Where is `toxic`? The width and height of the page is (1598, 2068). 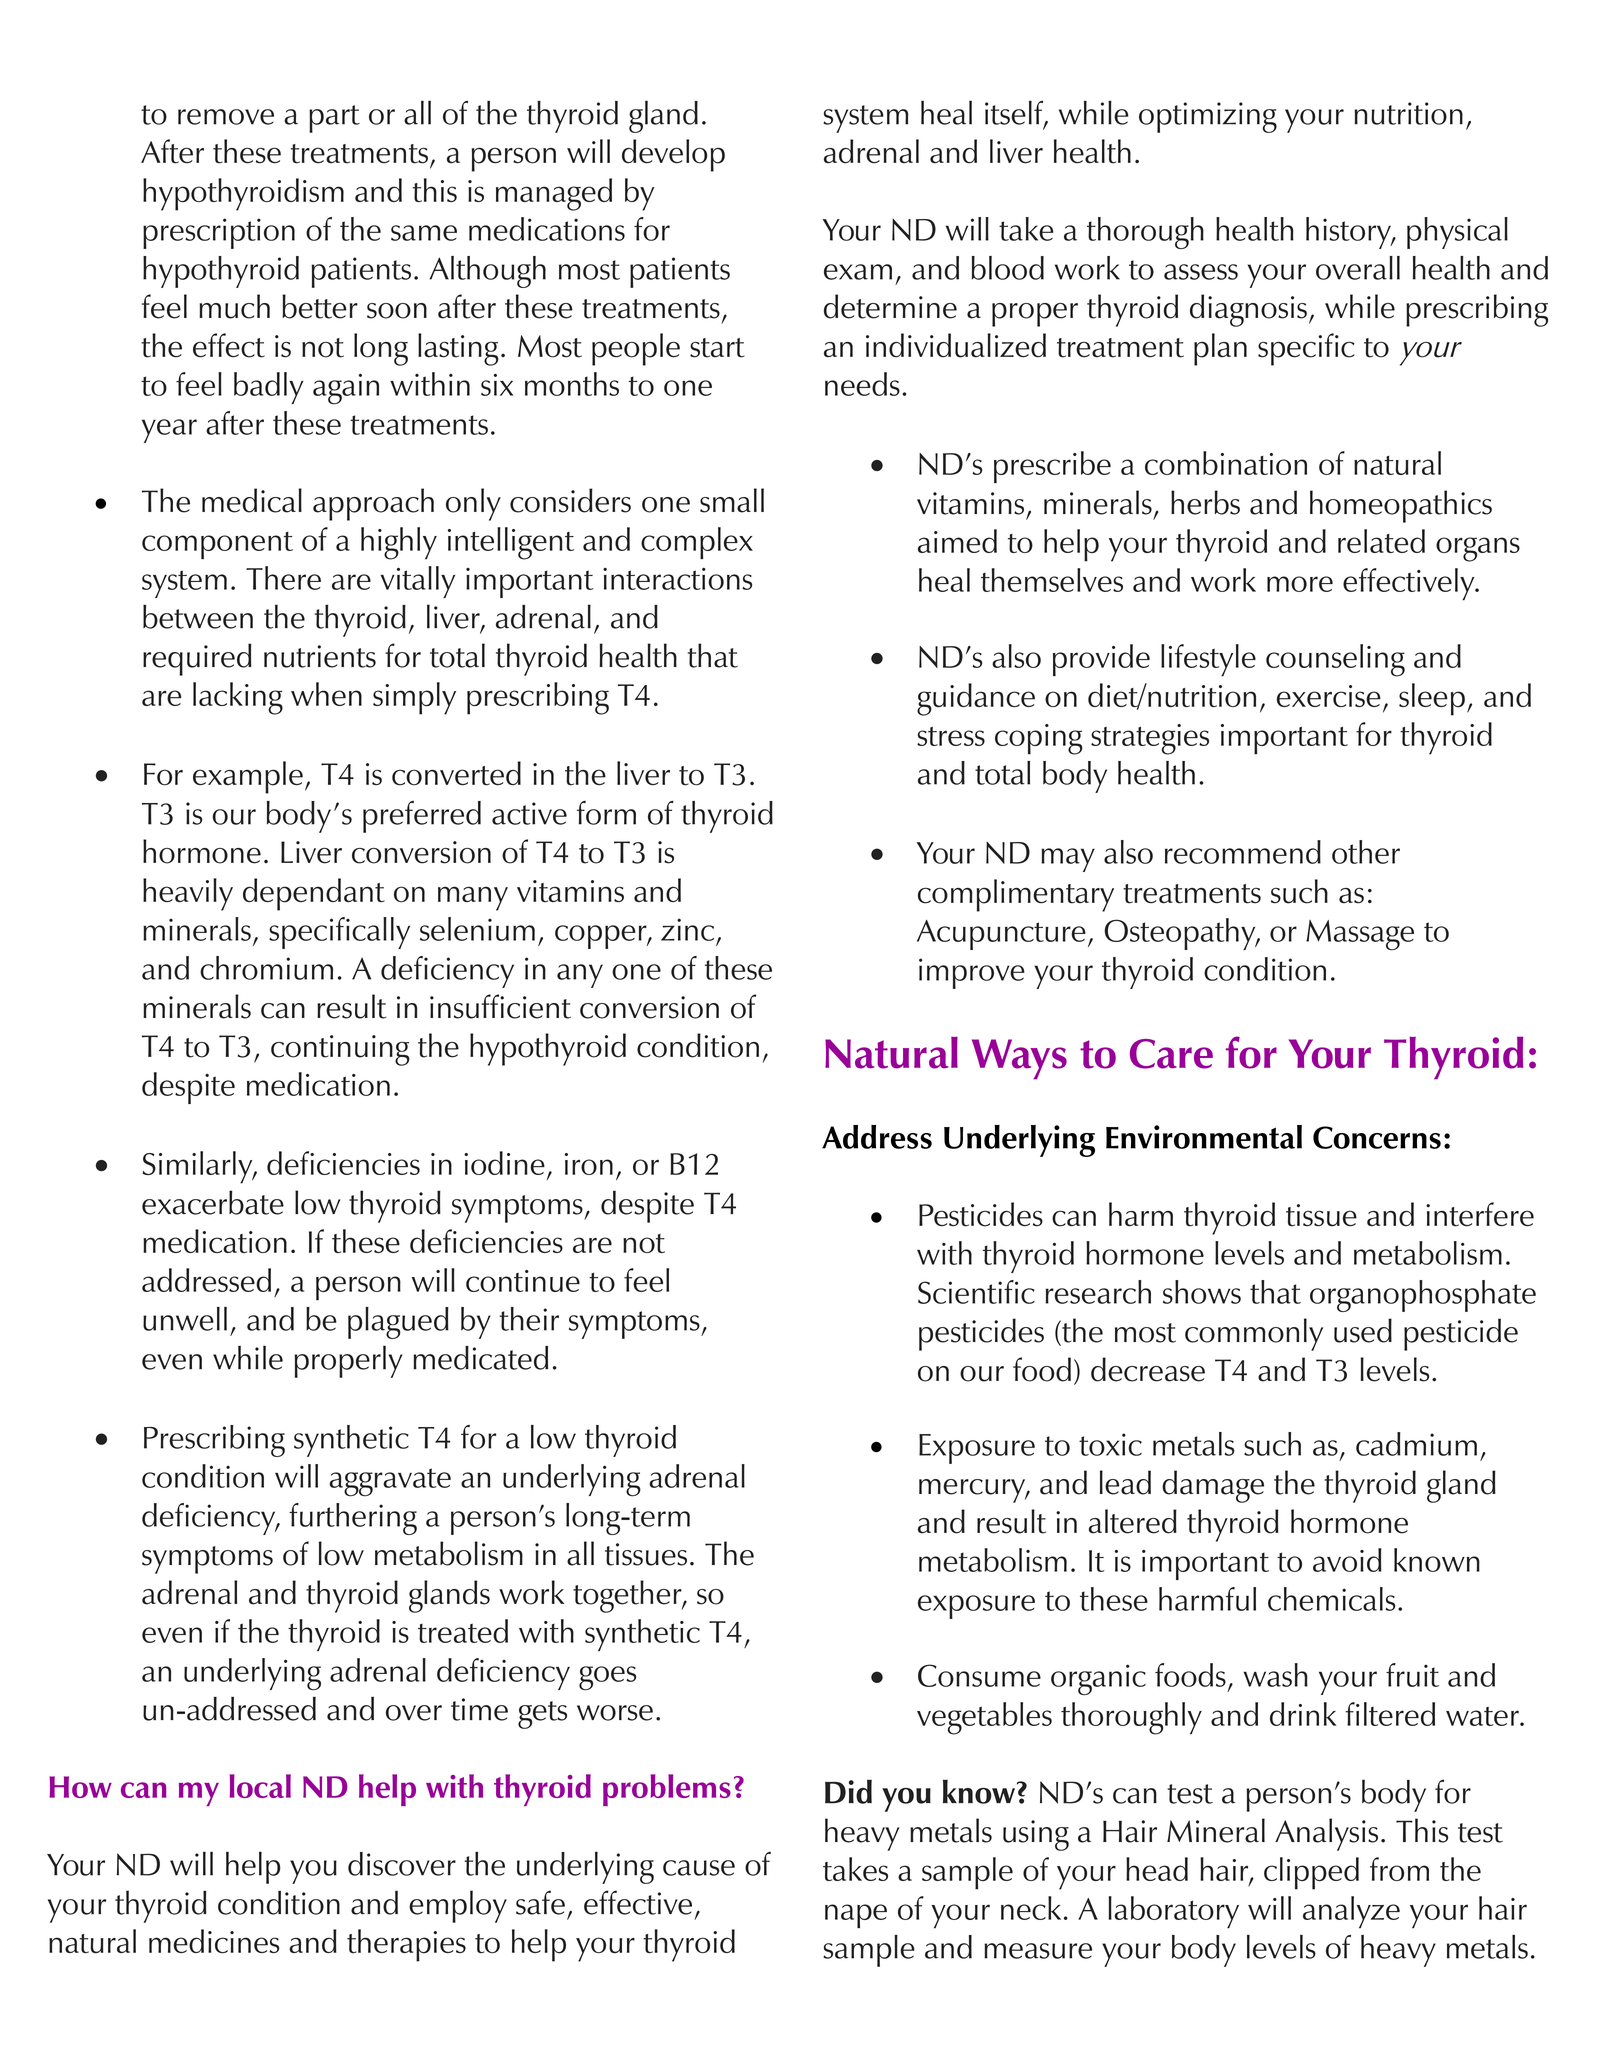 toxic is located at coordinates (1110, 1444).
